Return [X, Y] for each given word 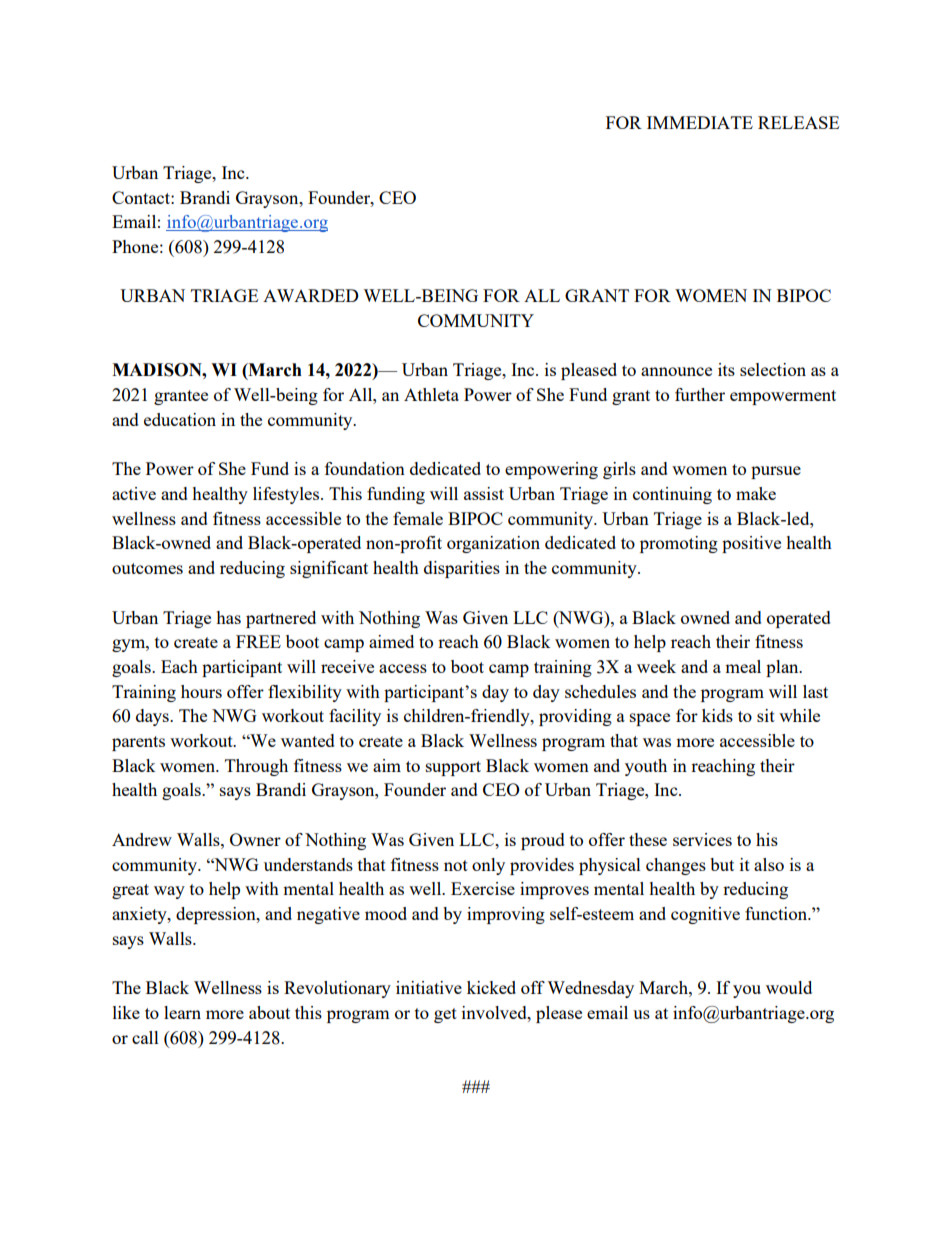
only [488, 866]
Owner [255, 839]
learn [182, 1012]
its [726, 369]
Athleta [431, 394]
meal [743, 666]
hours [201, 691]
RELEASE [798, 122]
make [756, 493]
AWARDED [311, 295]
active [134, 493]
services [702, 839]
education [180, 419]
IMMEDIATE [700, 122]
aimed [391, 641]
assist [484, 493]
